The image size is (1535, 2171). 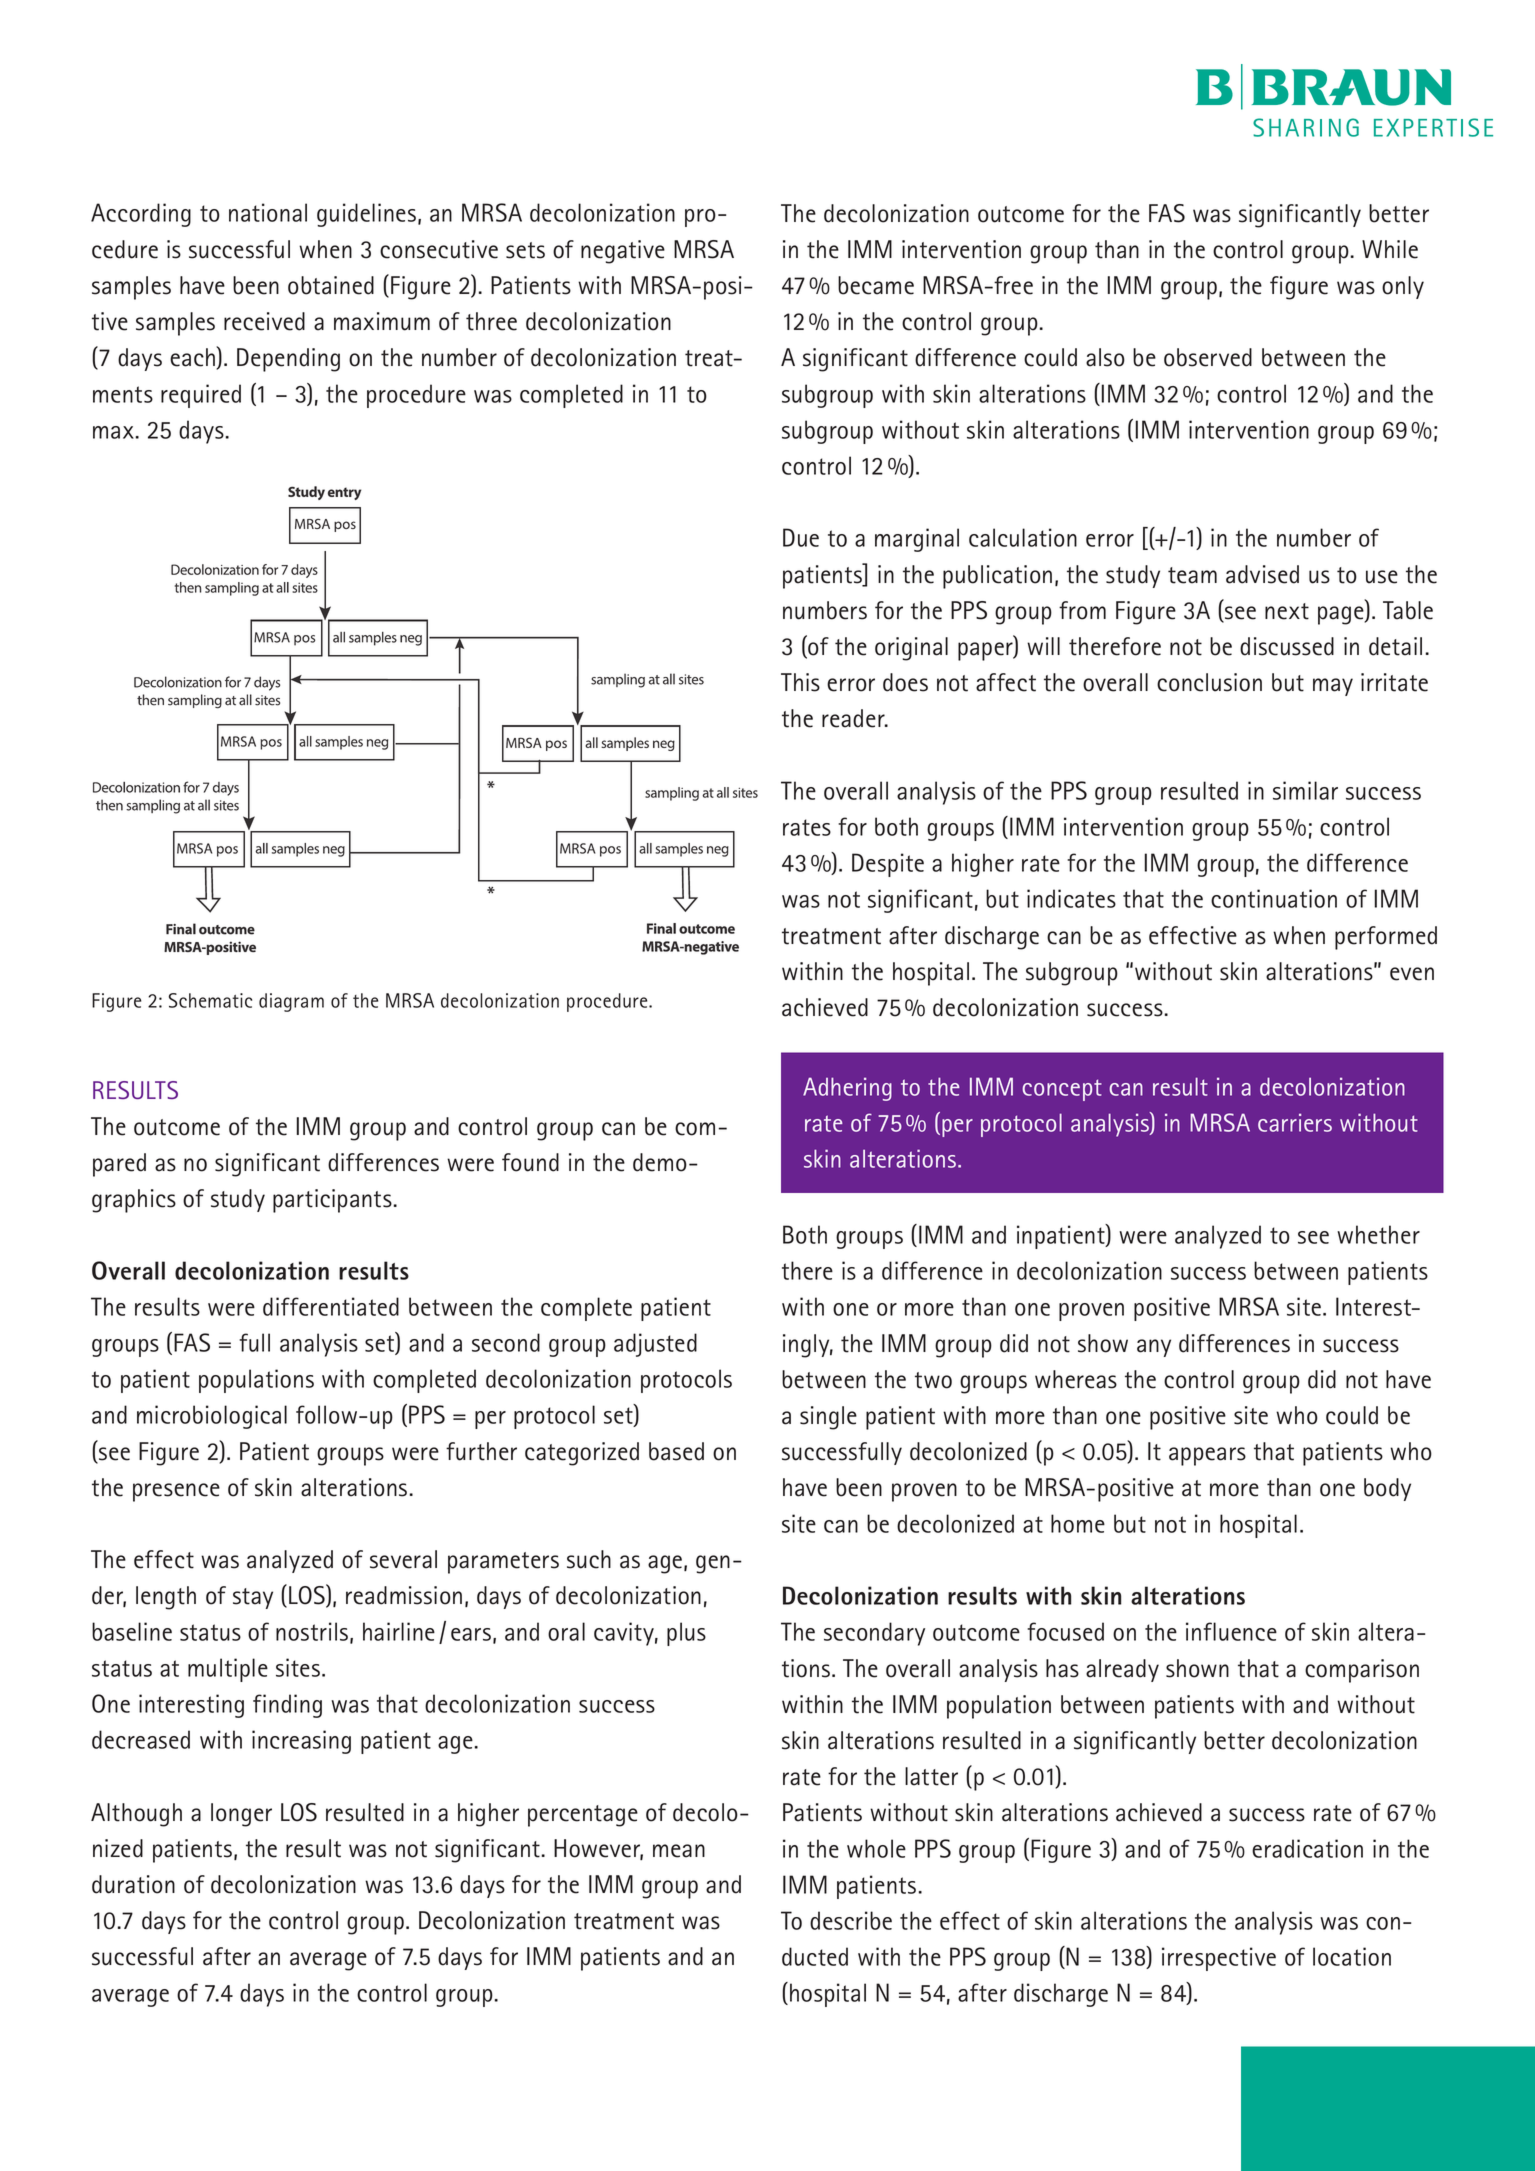 What do you see at coordinates (417, 1152) in the document?
I see `period` at bounding box center [417, 1152].
